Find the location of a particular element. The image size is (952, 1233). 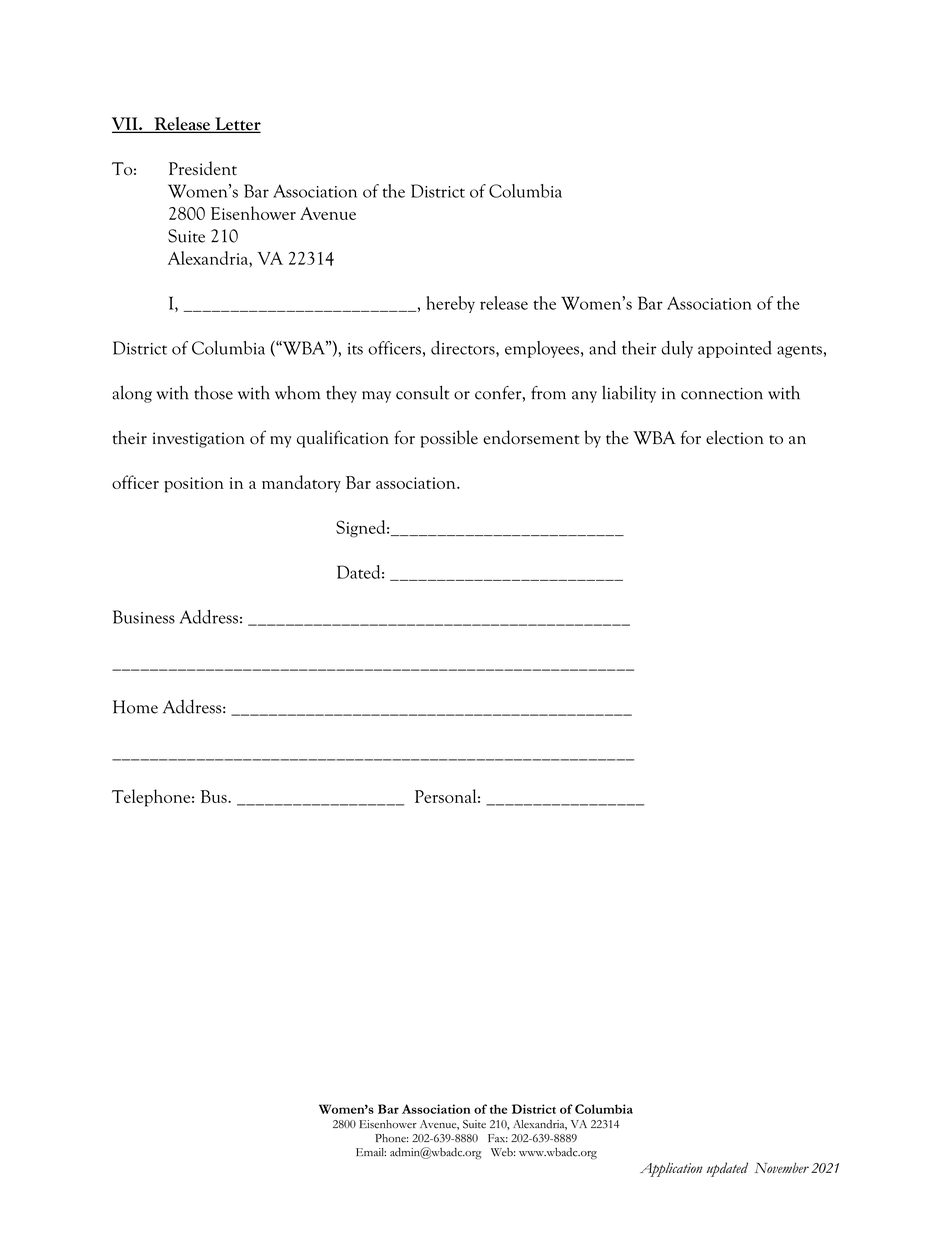

Home is located at coordinates (135, 707).
